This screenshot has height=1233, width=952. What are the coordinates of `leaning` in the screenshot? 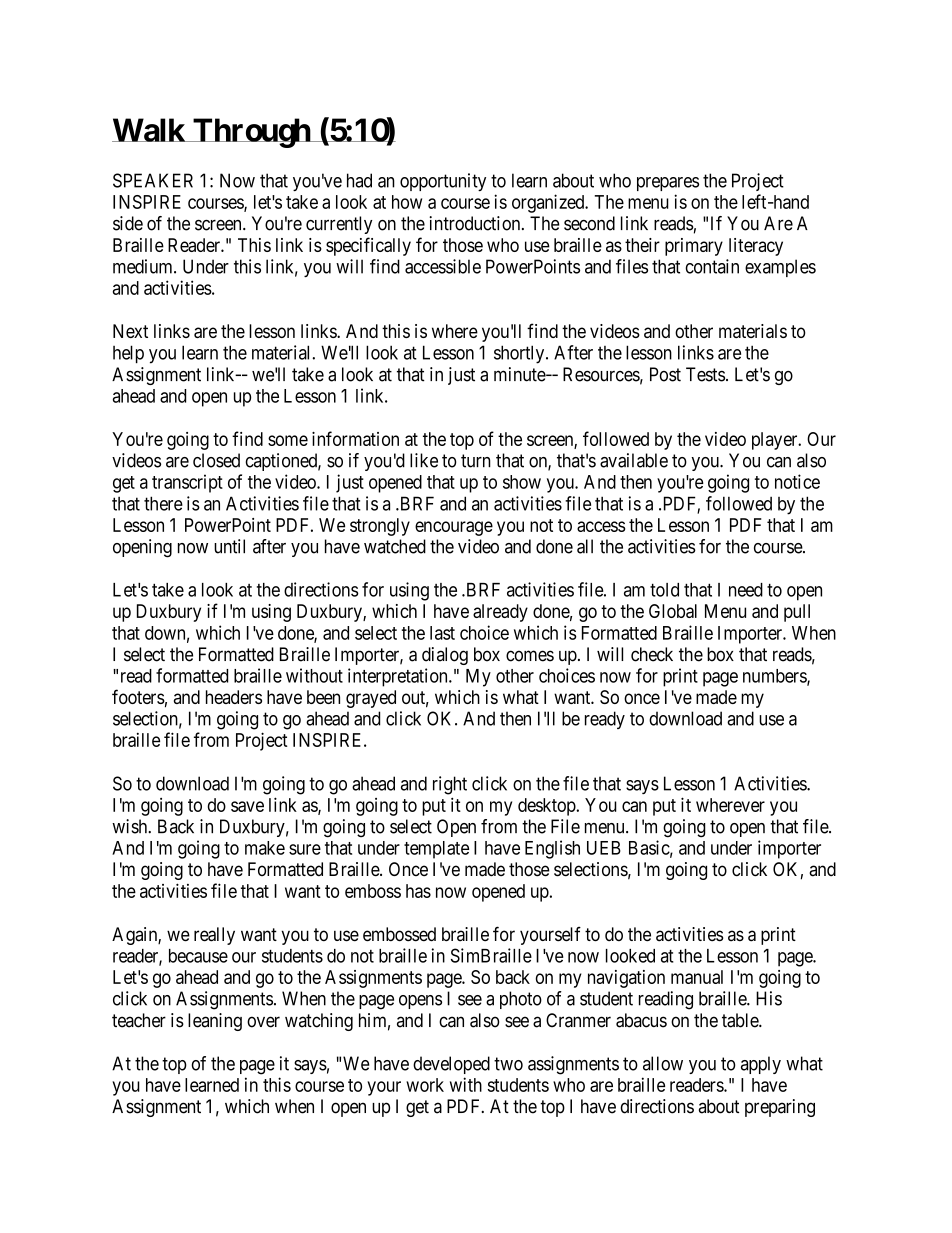 It's located at (215, 1022).
